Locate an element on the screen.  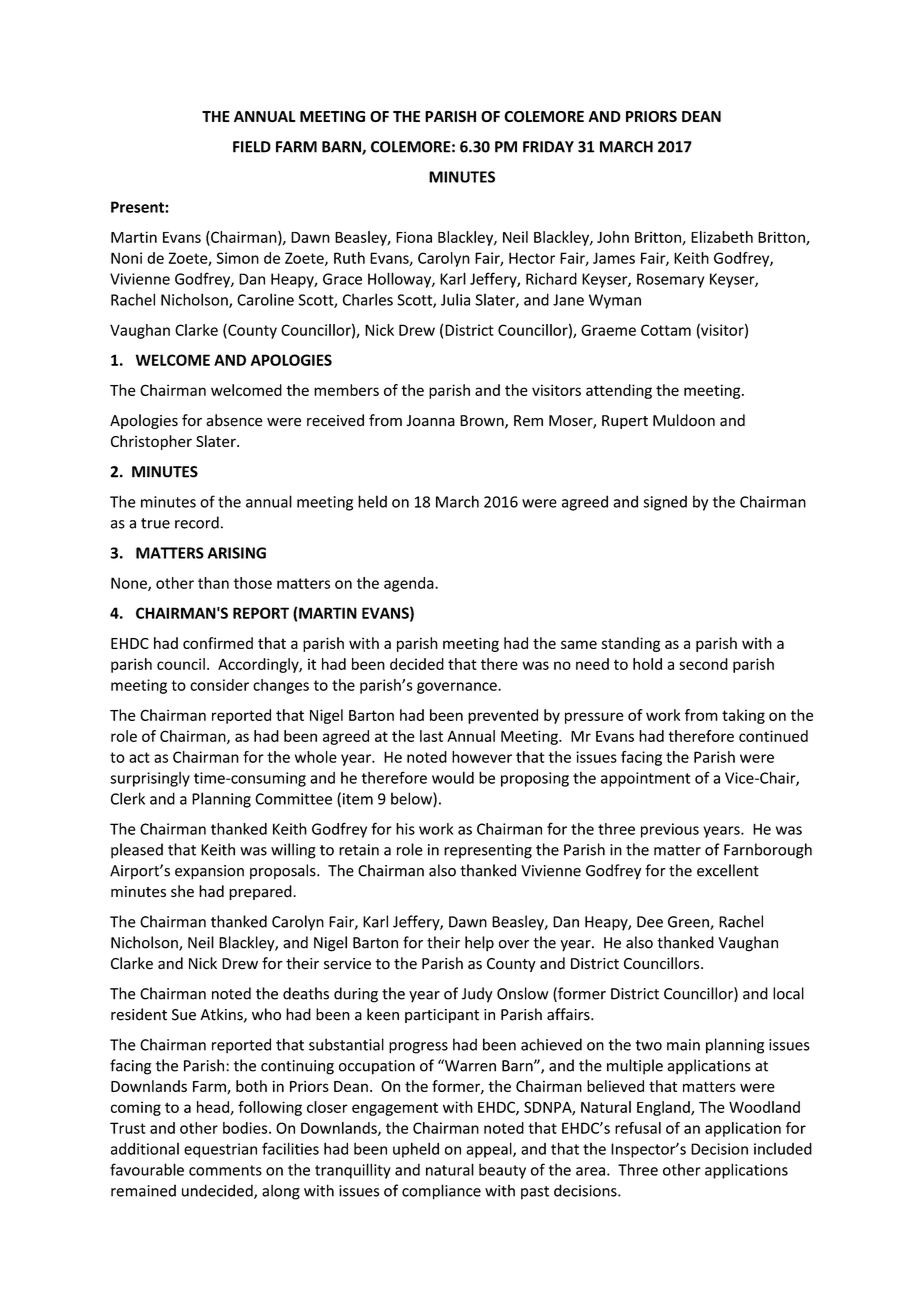
Fiona is located at coordinates (414, 237).
